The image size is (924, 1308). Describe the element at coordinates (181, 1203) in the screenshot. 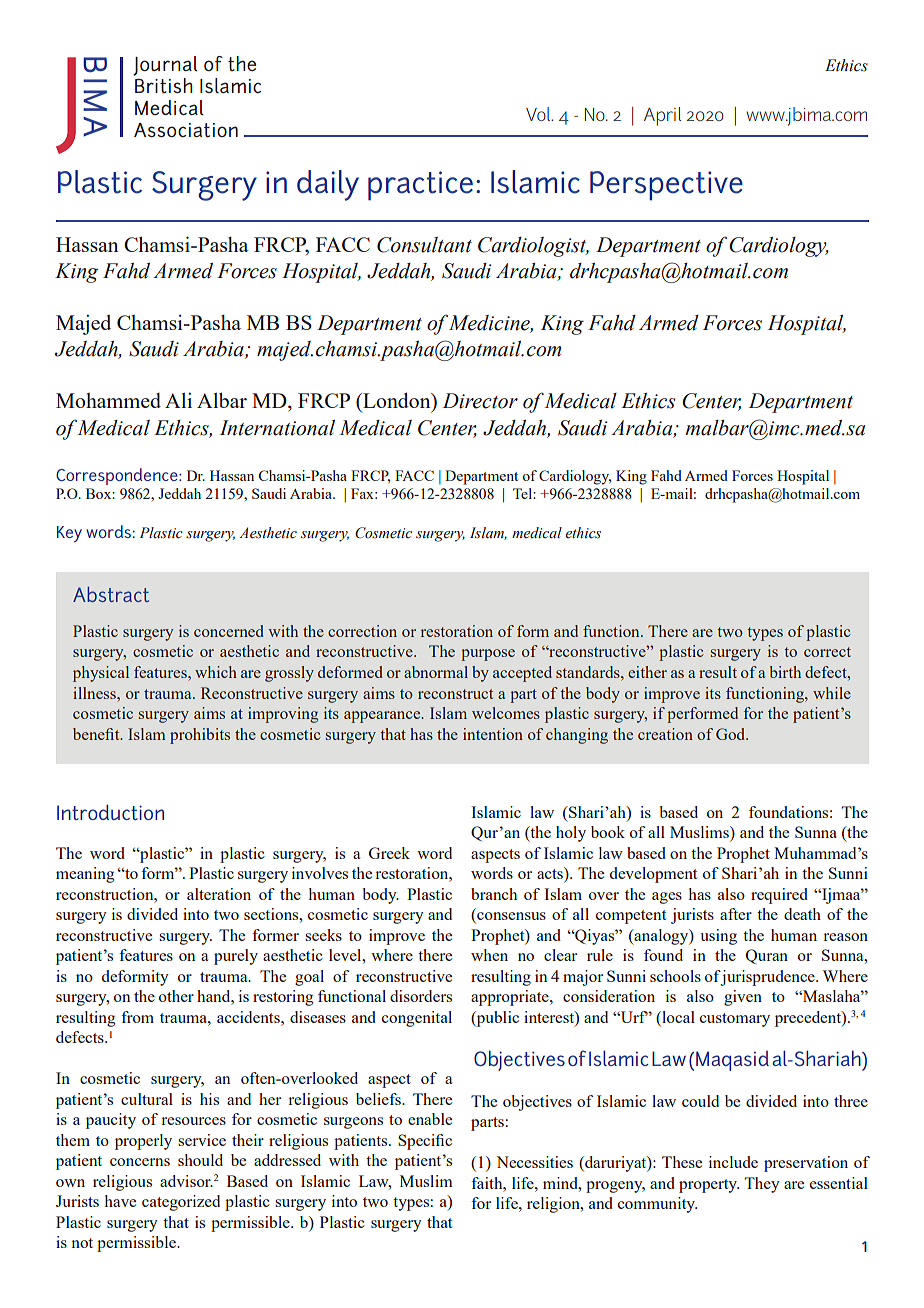

I see `categorized` at that location.
